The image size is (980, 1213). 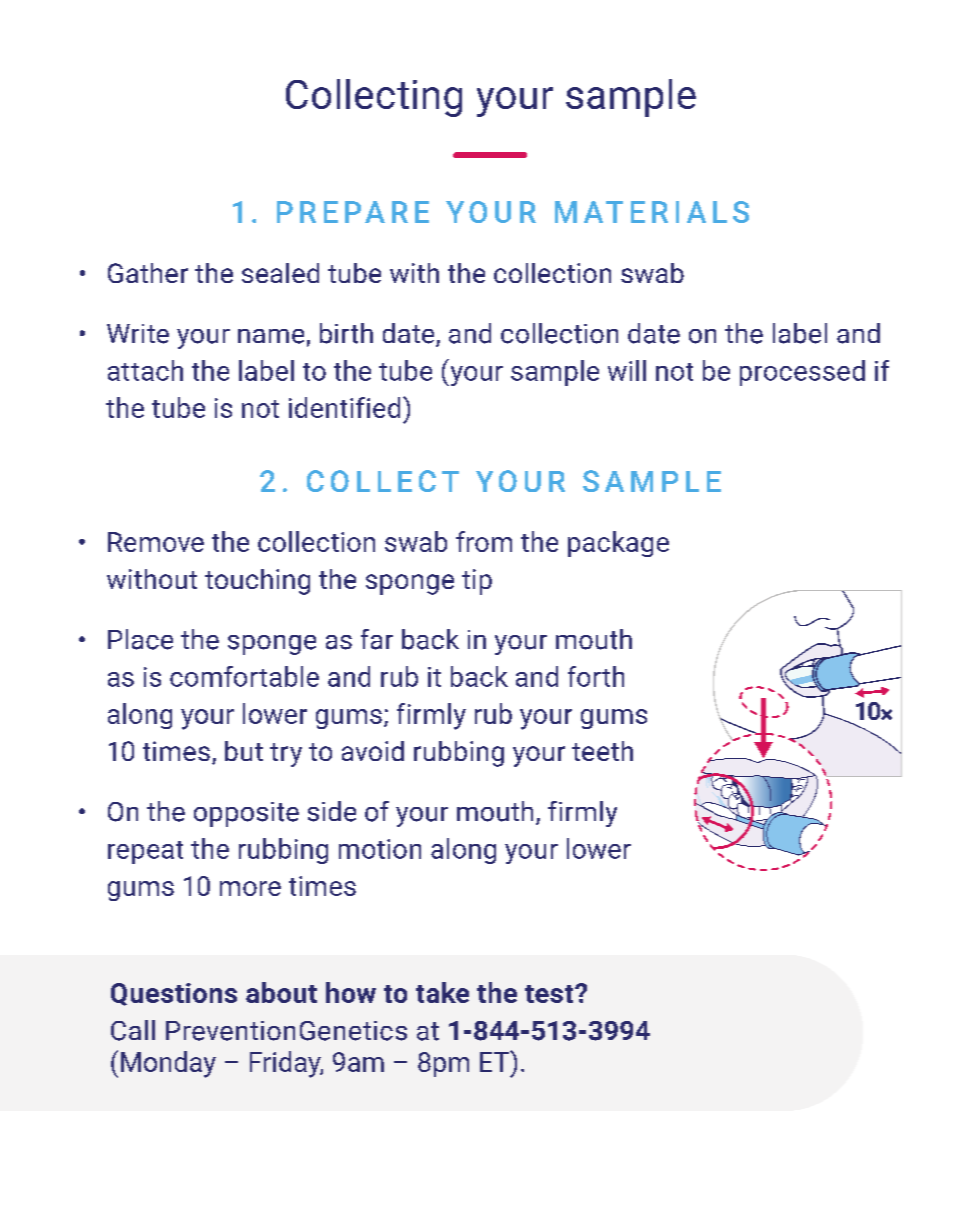 I want to click on take, so click(x=442, y=992).
